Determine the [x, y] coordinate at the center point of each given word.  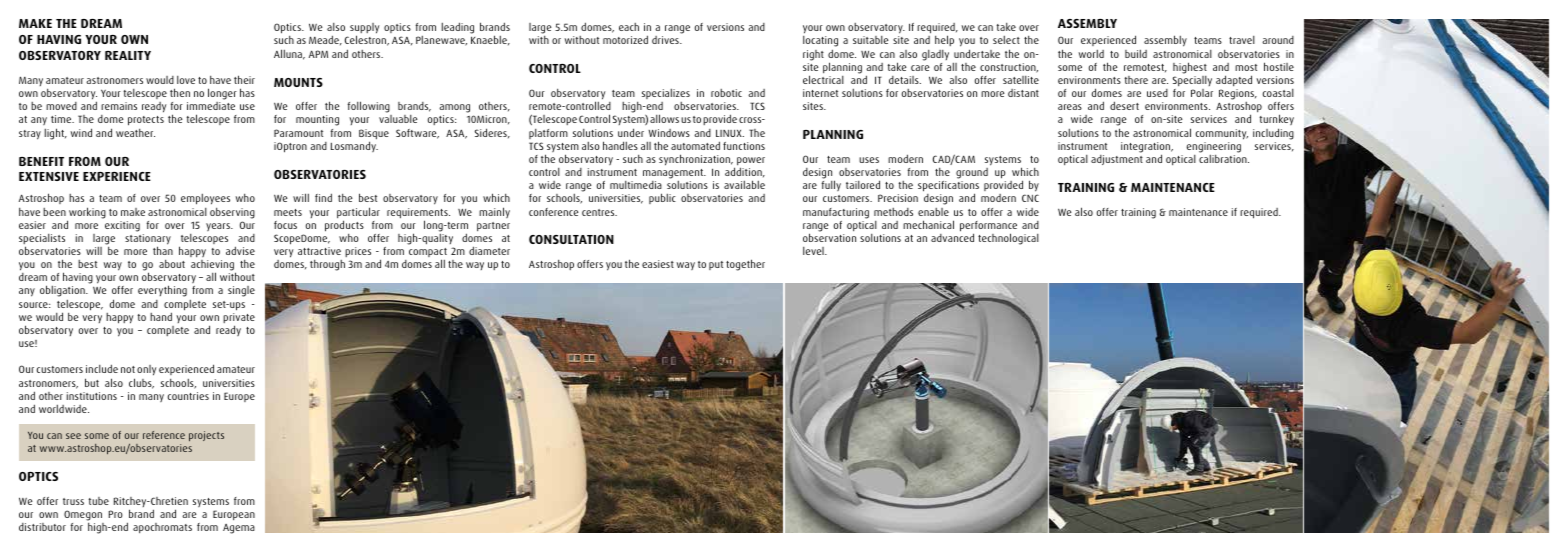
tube [98, 501]
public [662, 198]
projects [206, 436]
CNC [1030, 198]
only [146, 370]
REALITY [128, 55]
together [745, 265]
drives [666, 40]
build [1136, 53]
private [239, 319]
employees [205, 200]
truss [73, 501]
